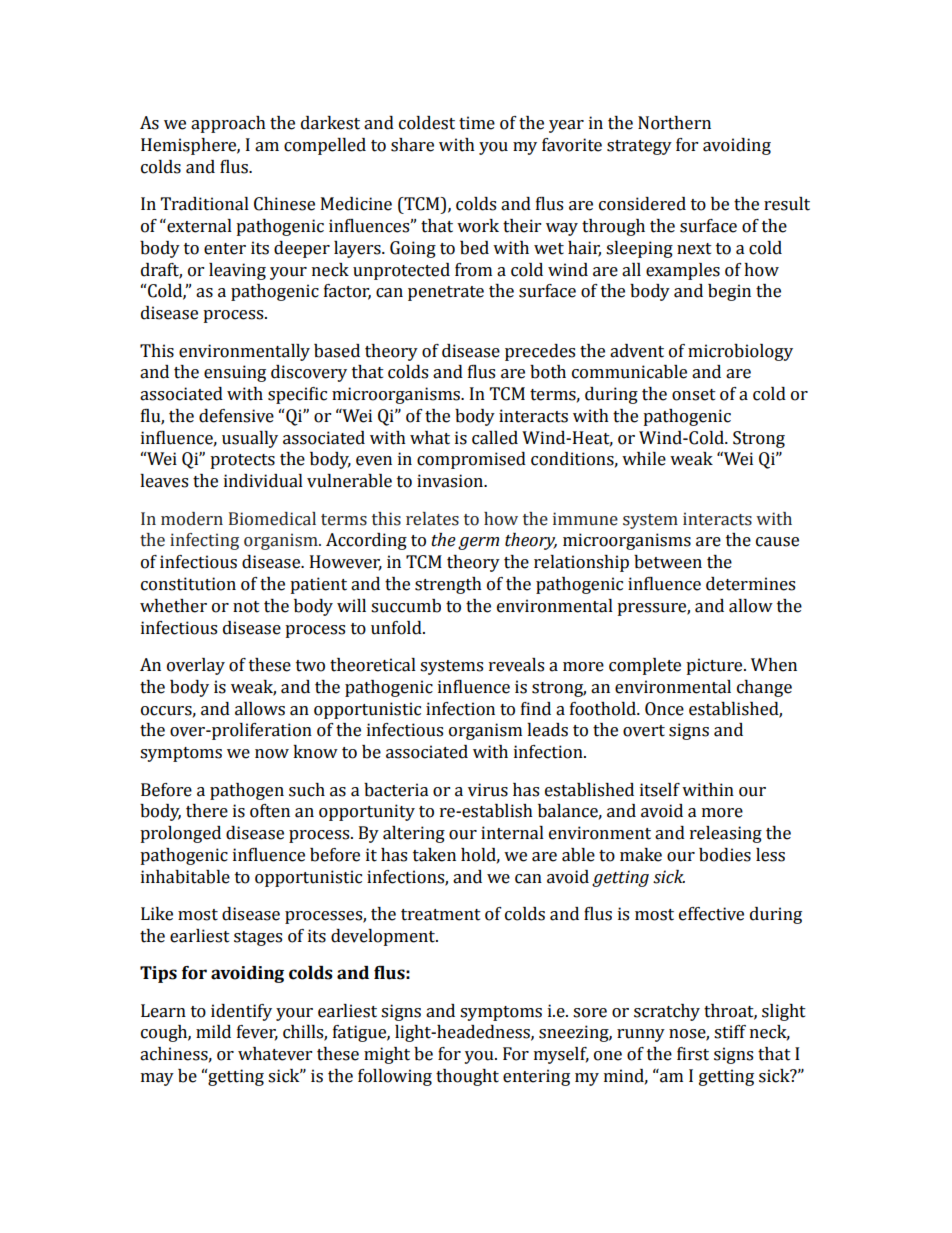  What do you see at coordinates (228, 124) in the page?
I see `approach` at bounding box center [228, 124].
